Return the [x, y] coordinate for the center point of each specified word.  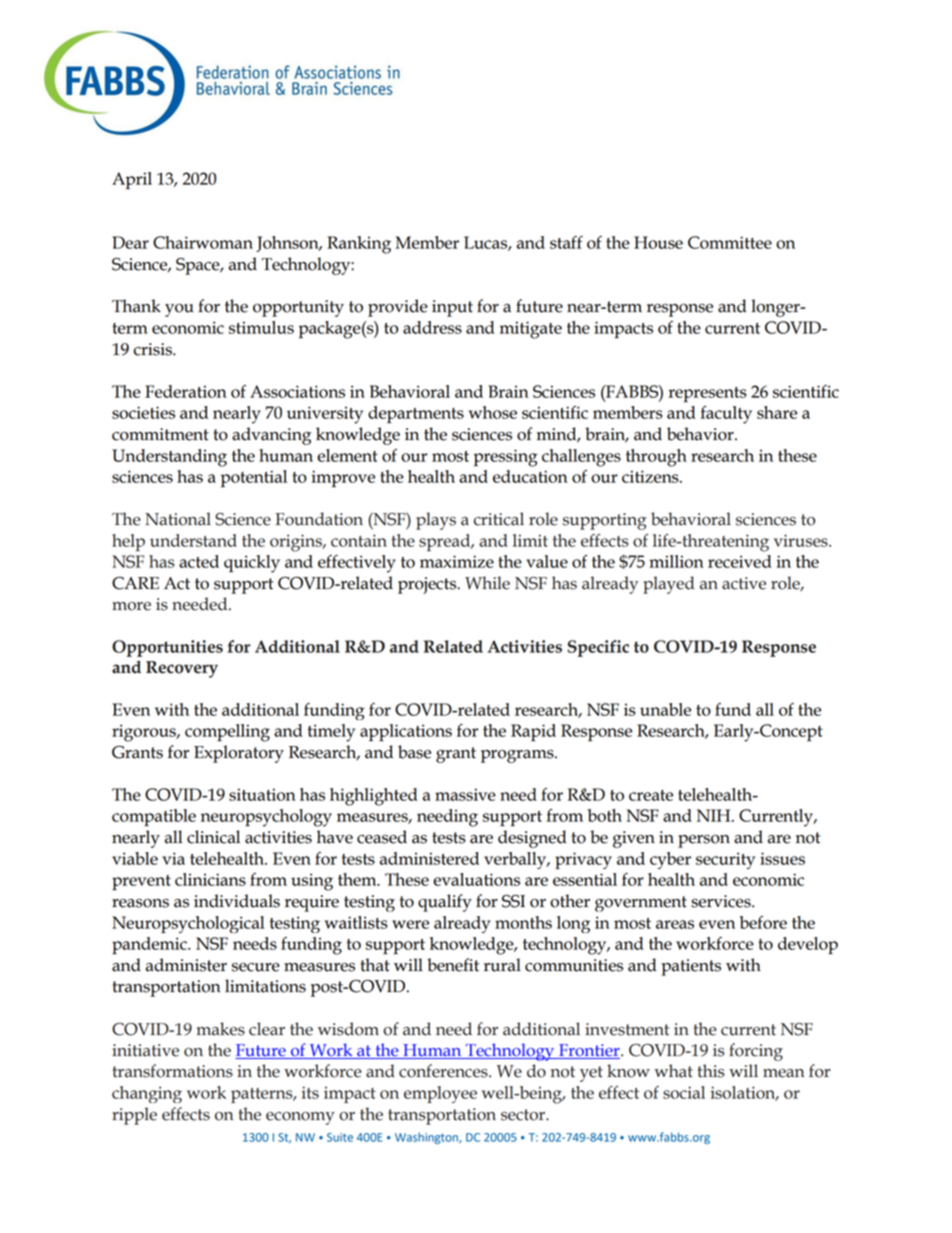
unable [665, 709]
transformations [173, 1071]
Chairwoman [203, 242]
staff [566, 242]
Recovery [182, 669]
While [487, 583]
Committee [730, 242]
